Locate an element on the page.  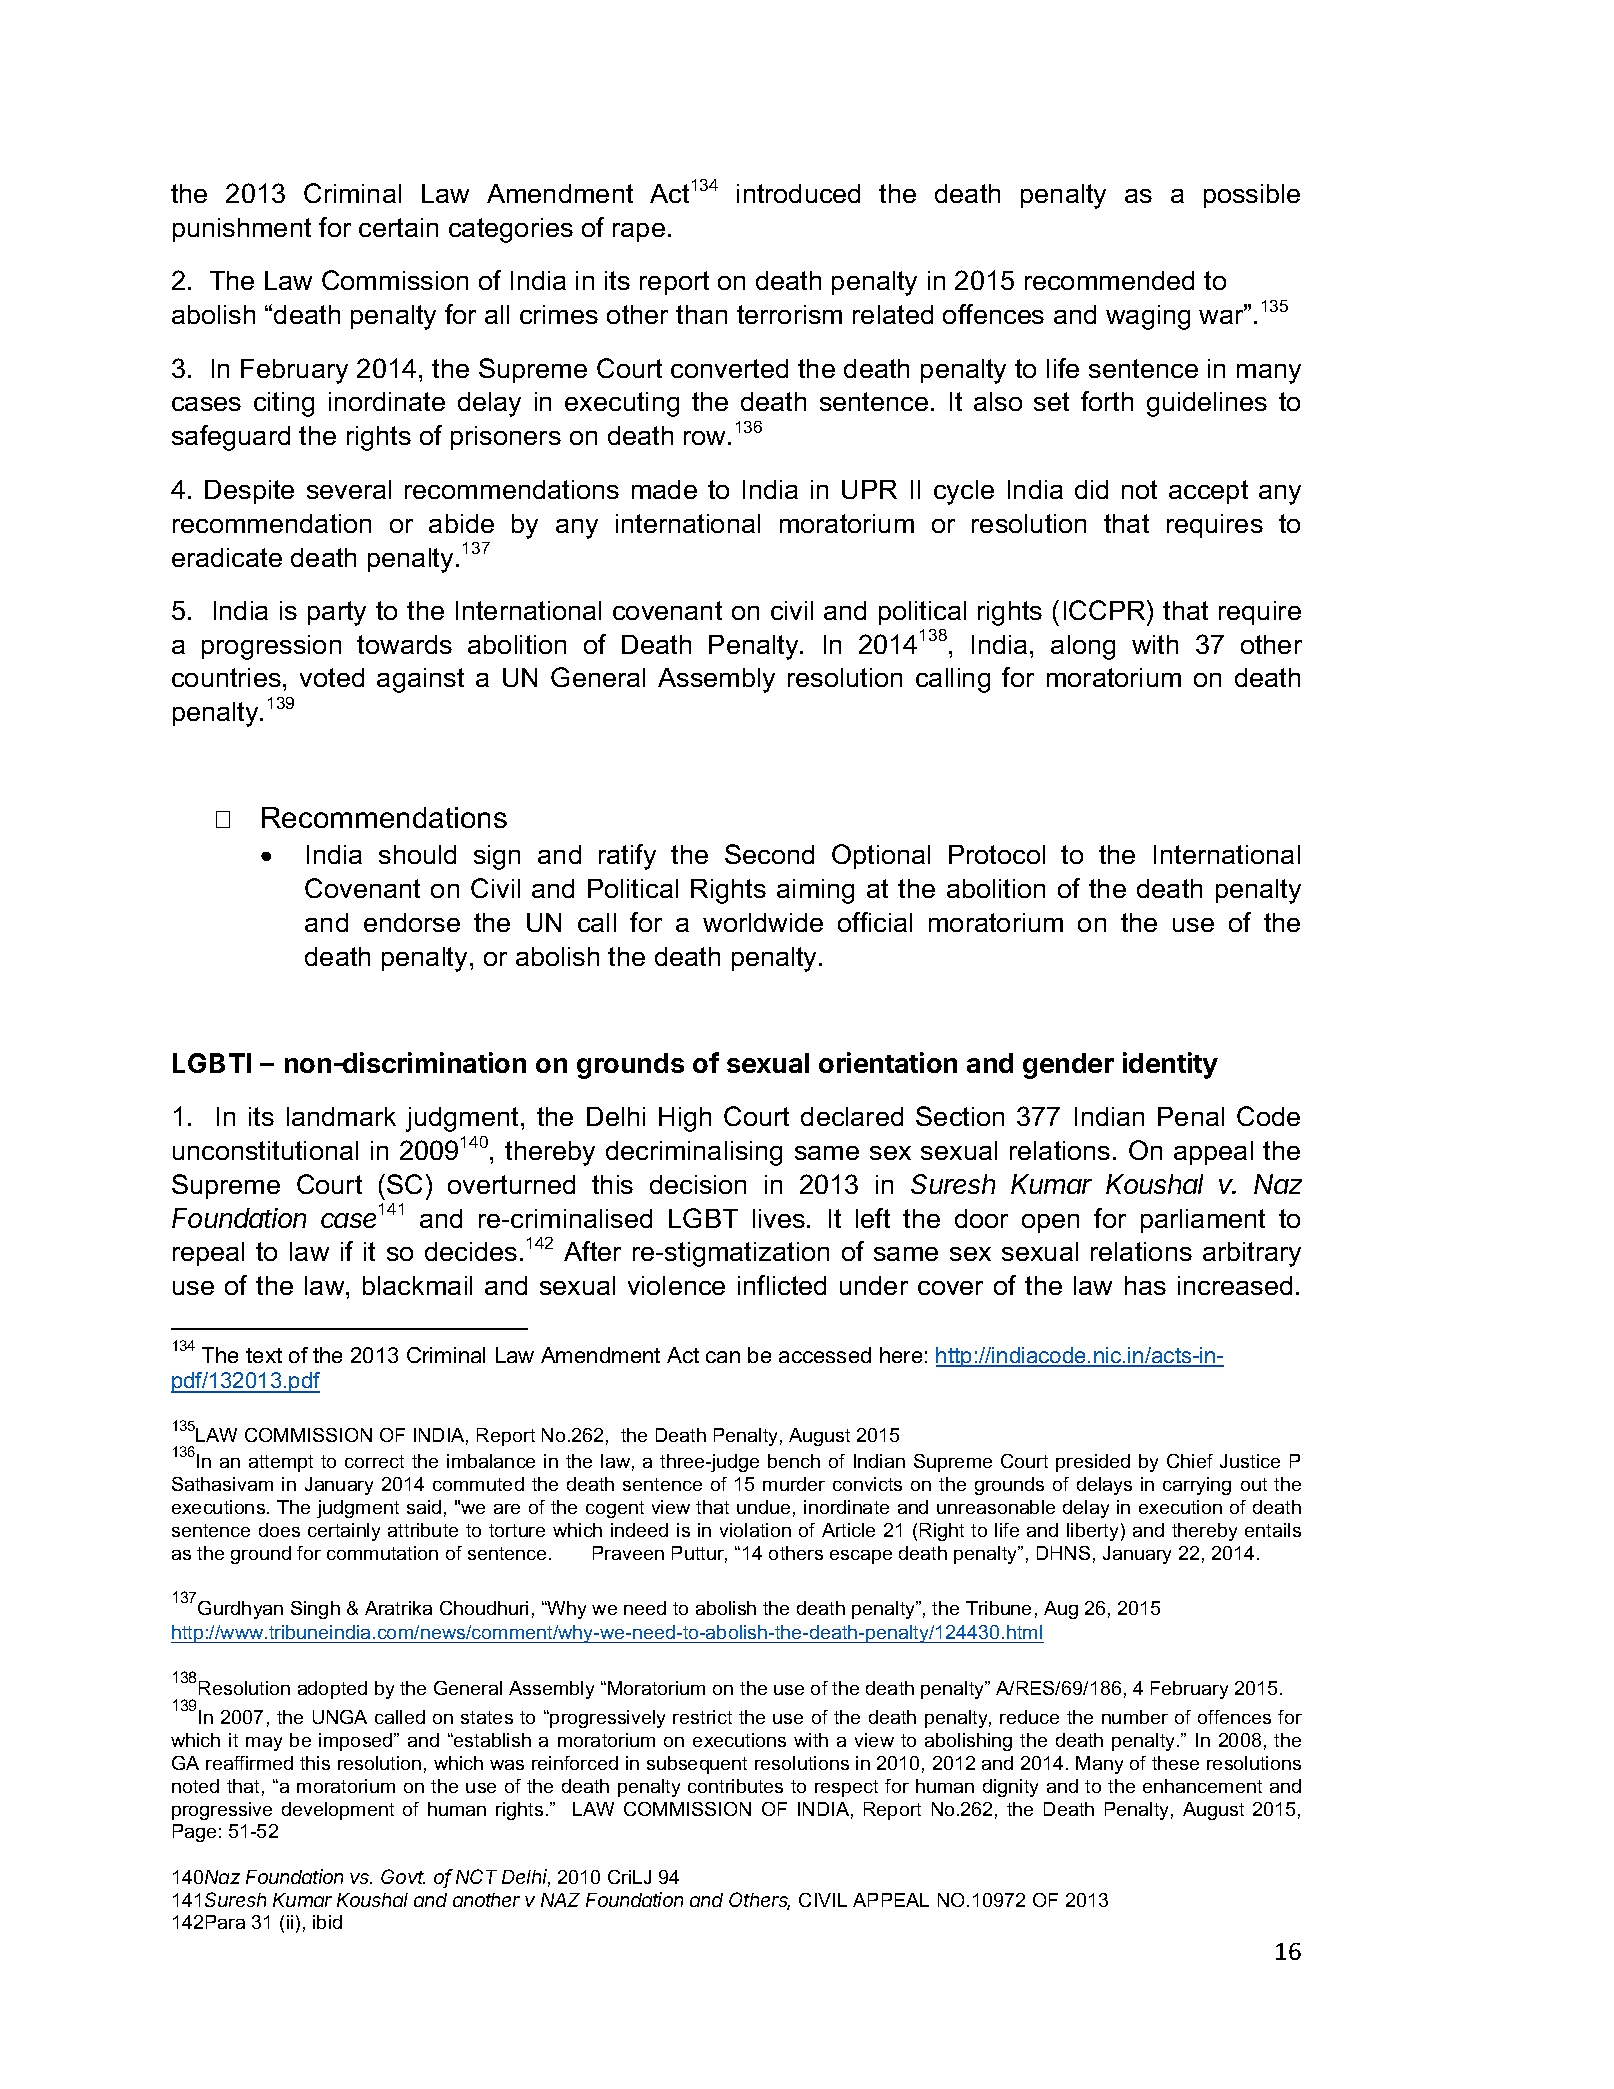
recommended is located at coordinates (1109, 280).
